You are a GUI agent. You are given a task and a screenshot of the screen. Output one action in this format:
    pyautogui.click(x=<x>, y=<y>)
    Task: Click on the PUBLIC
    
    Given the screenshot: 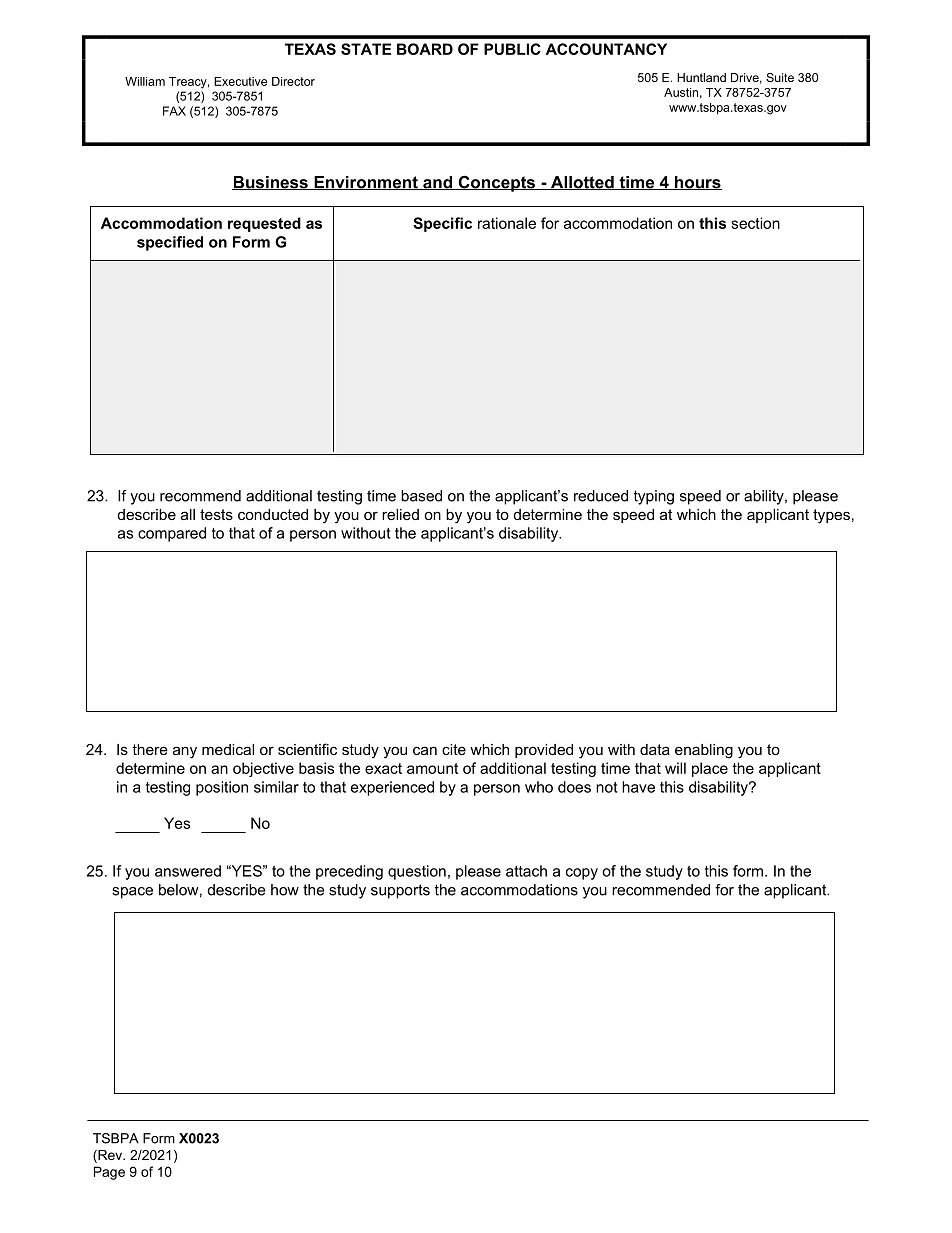 What is the action you would take?
    pyautogui.click(x=512, y=49)
